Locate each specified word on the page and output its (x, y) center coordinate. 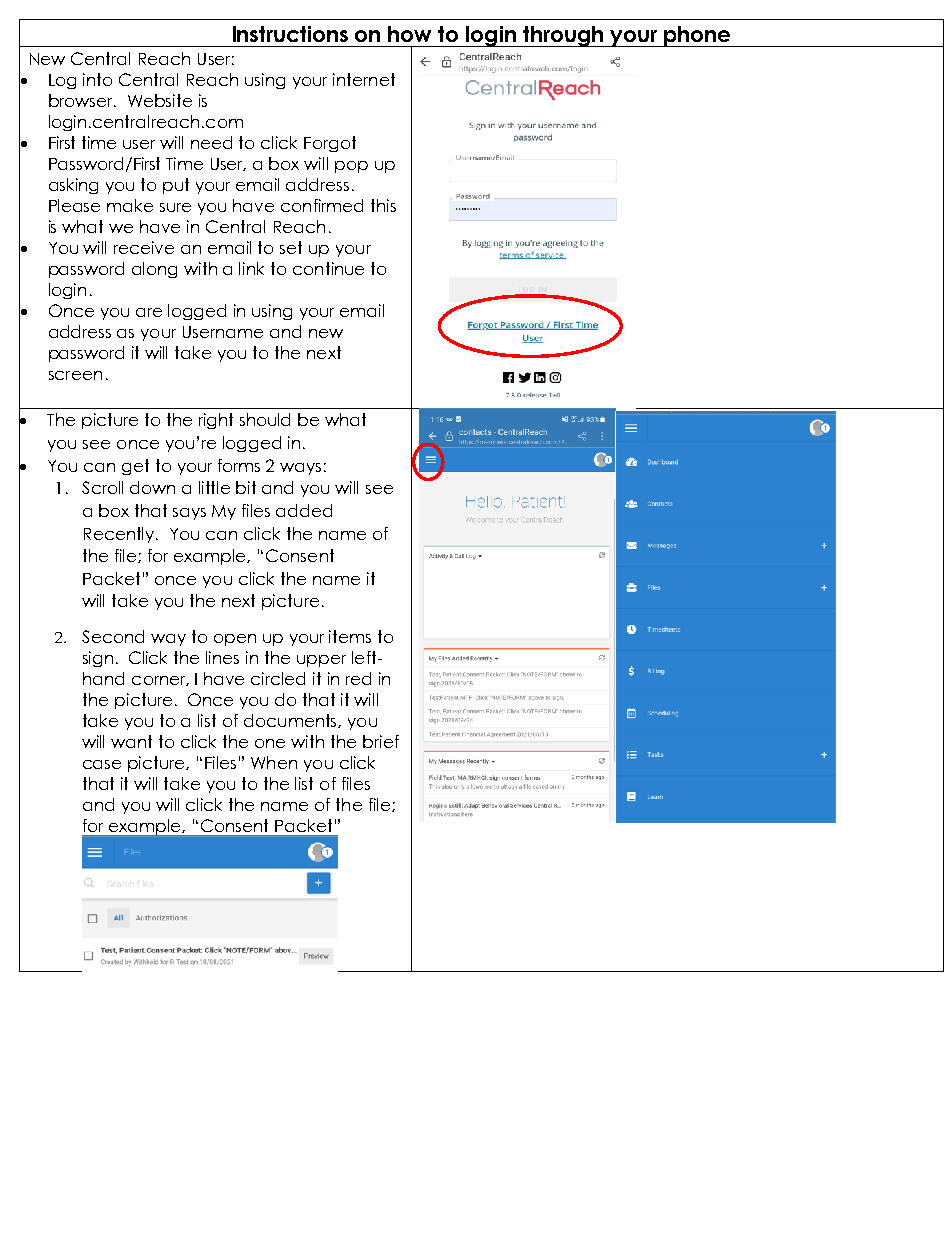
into (97, 79)
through (563, 36)
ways (300, 469)
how (409, 34)
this (383, 205)
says (189, 514)
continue (328, 268)
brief (381, 741)
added (304, 510)
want (131, 741)
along (154, 270)
